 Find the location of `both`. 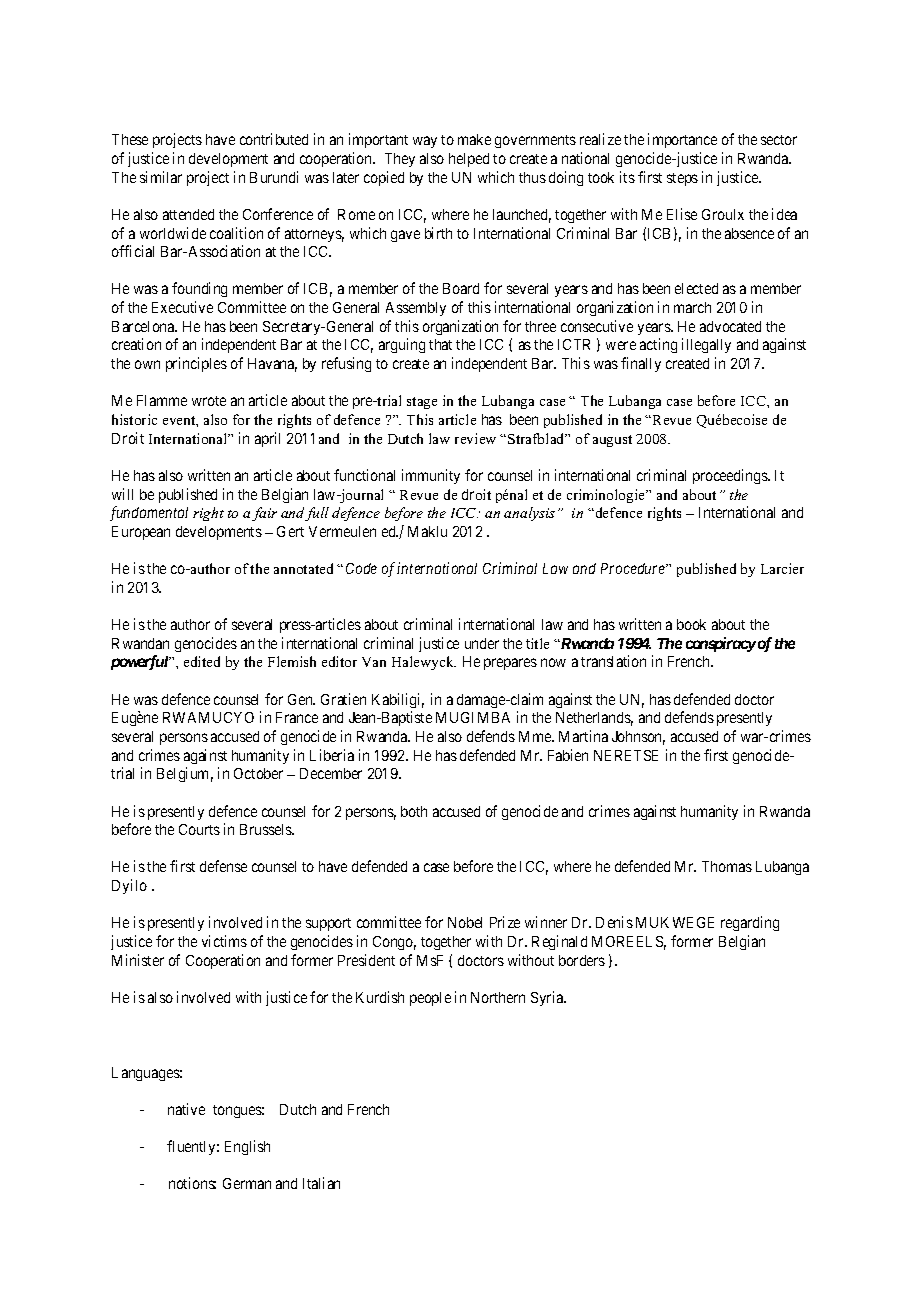

both is located at coordinates (414, 811).
